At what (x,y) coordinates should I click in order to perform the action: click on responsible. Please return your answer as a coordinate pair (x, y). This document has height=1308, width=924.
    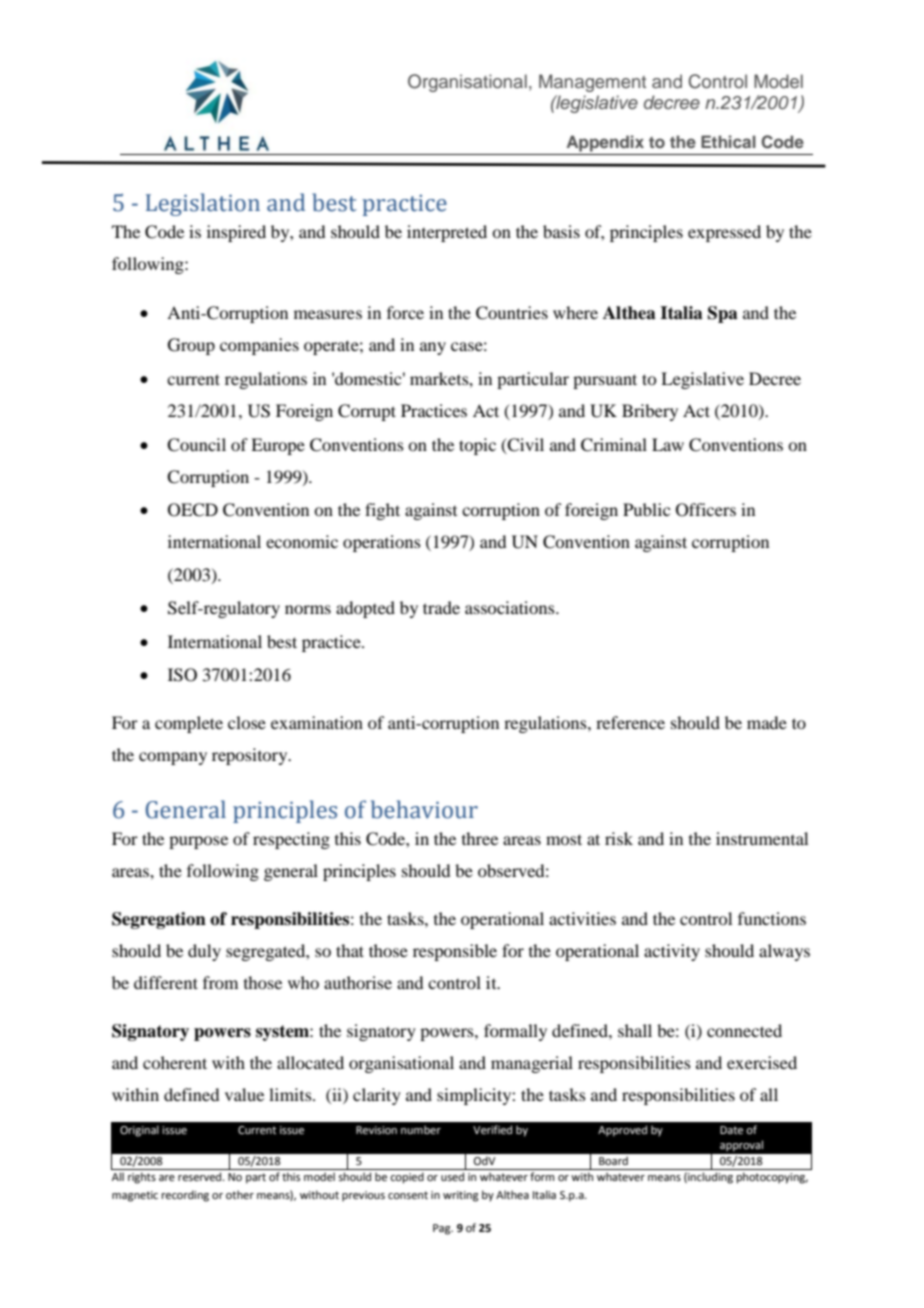
    Looking at the image, I should click on (455, 952).
